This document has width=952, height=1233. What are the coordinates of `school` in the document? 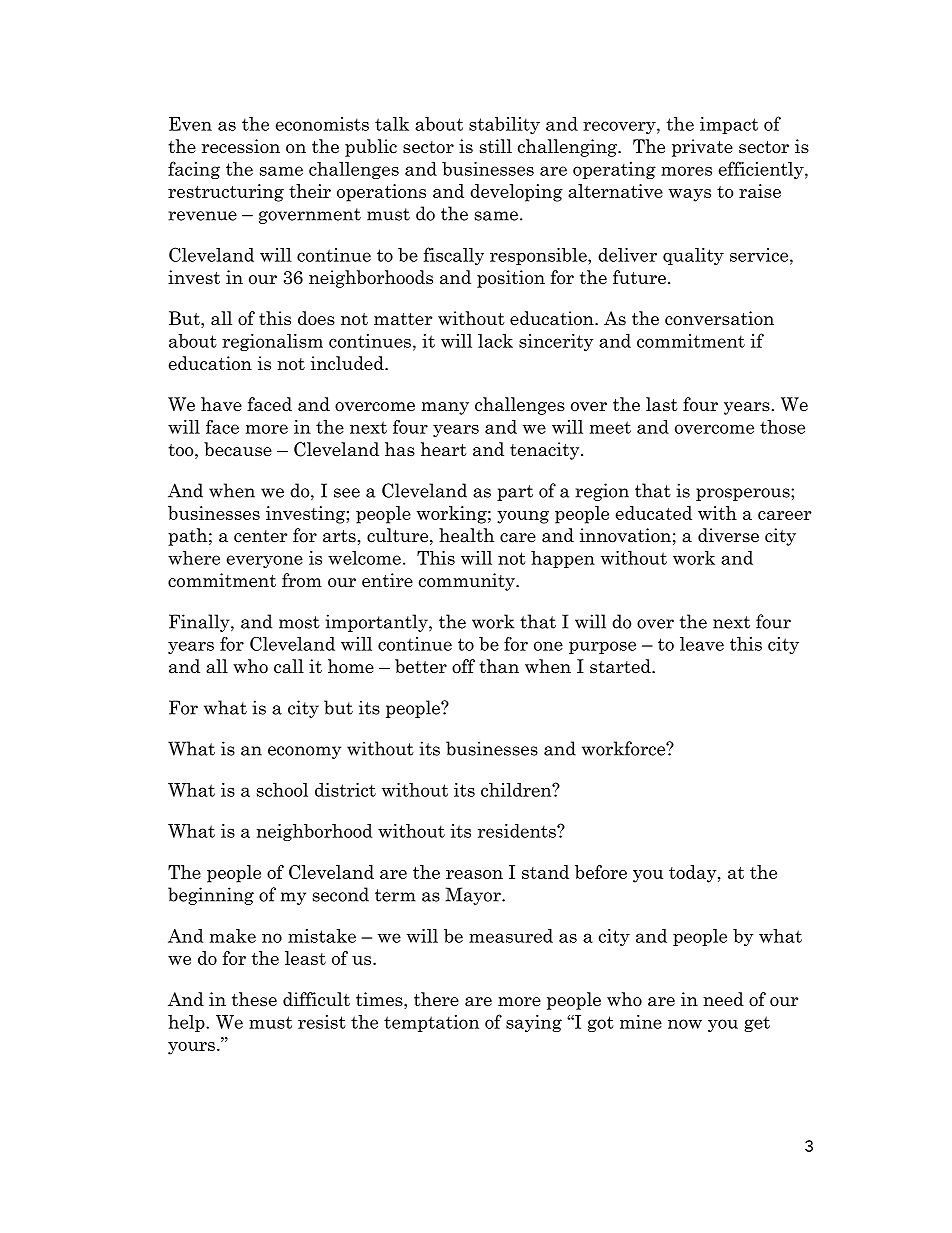 It's located at (282, 790).
